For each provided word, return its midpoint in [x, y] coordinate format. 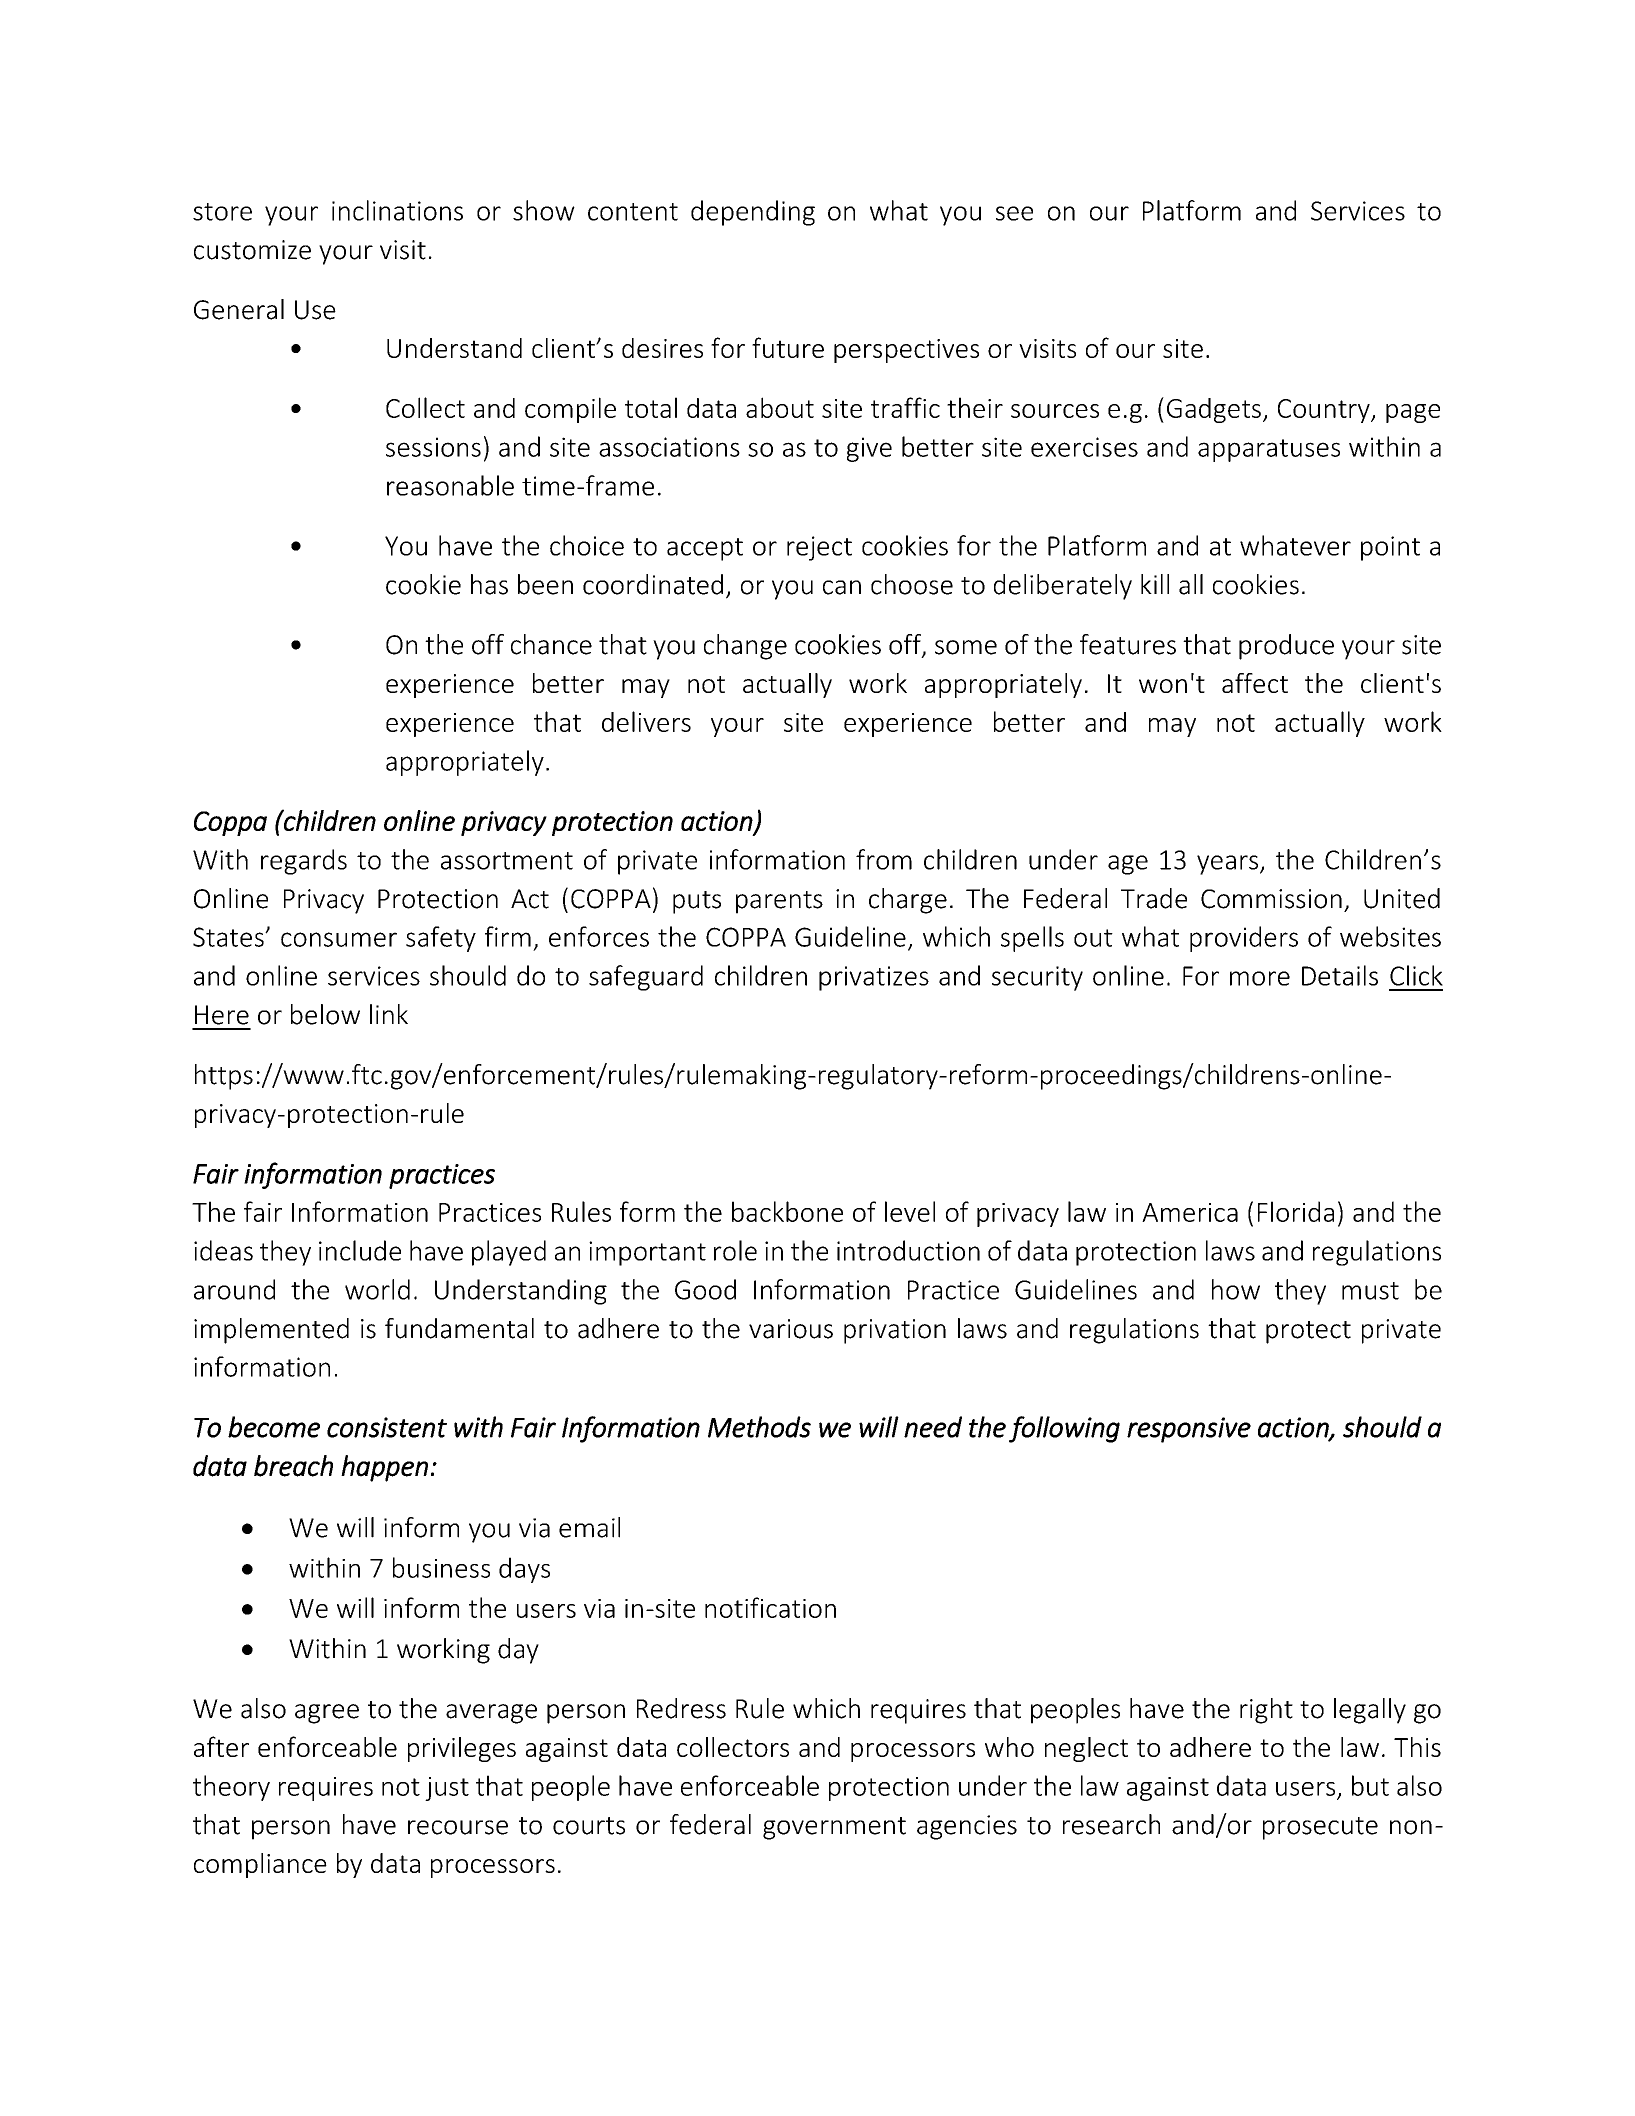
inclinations [397, 210]
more [1260, 978]
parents [779, 902]
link [389, 1014]
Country [1325, 411]
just [447, 1789]
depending [753, 213]
